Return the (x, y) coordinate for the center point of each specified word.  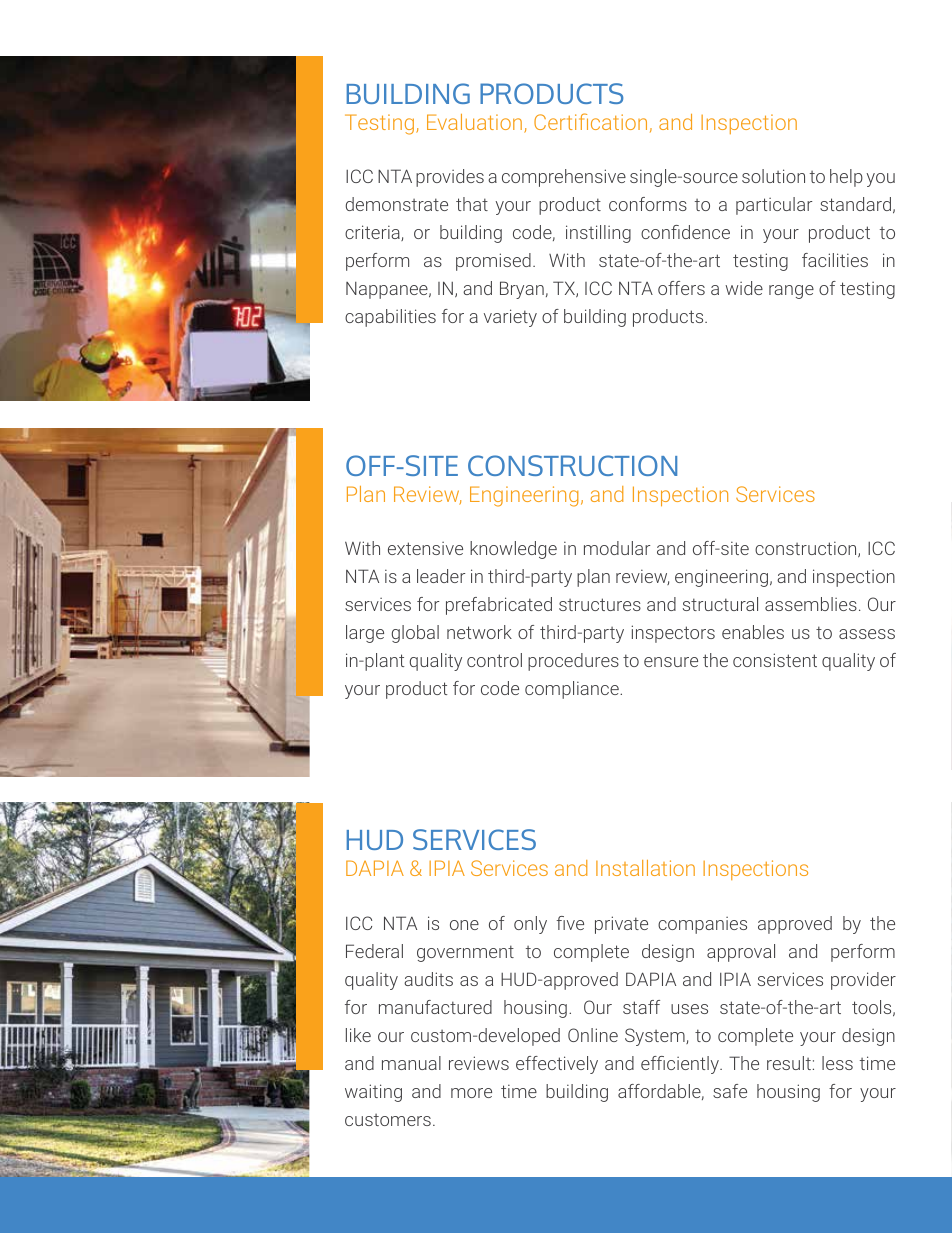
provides (450, 178)
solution (773, 176)
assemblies (811, 604)
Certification (590, 121)
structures (600, 604)
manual (411, 1063)
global (415, 634)
